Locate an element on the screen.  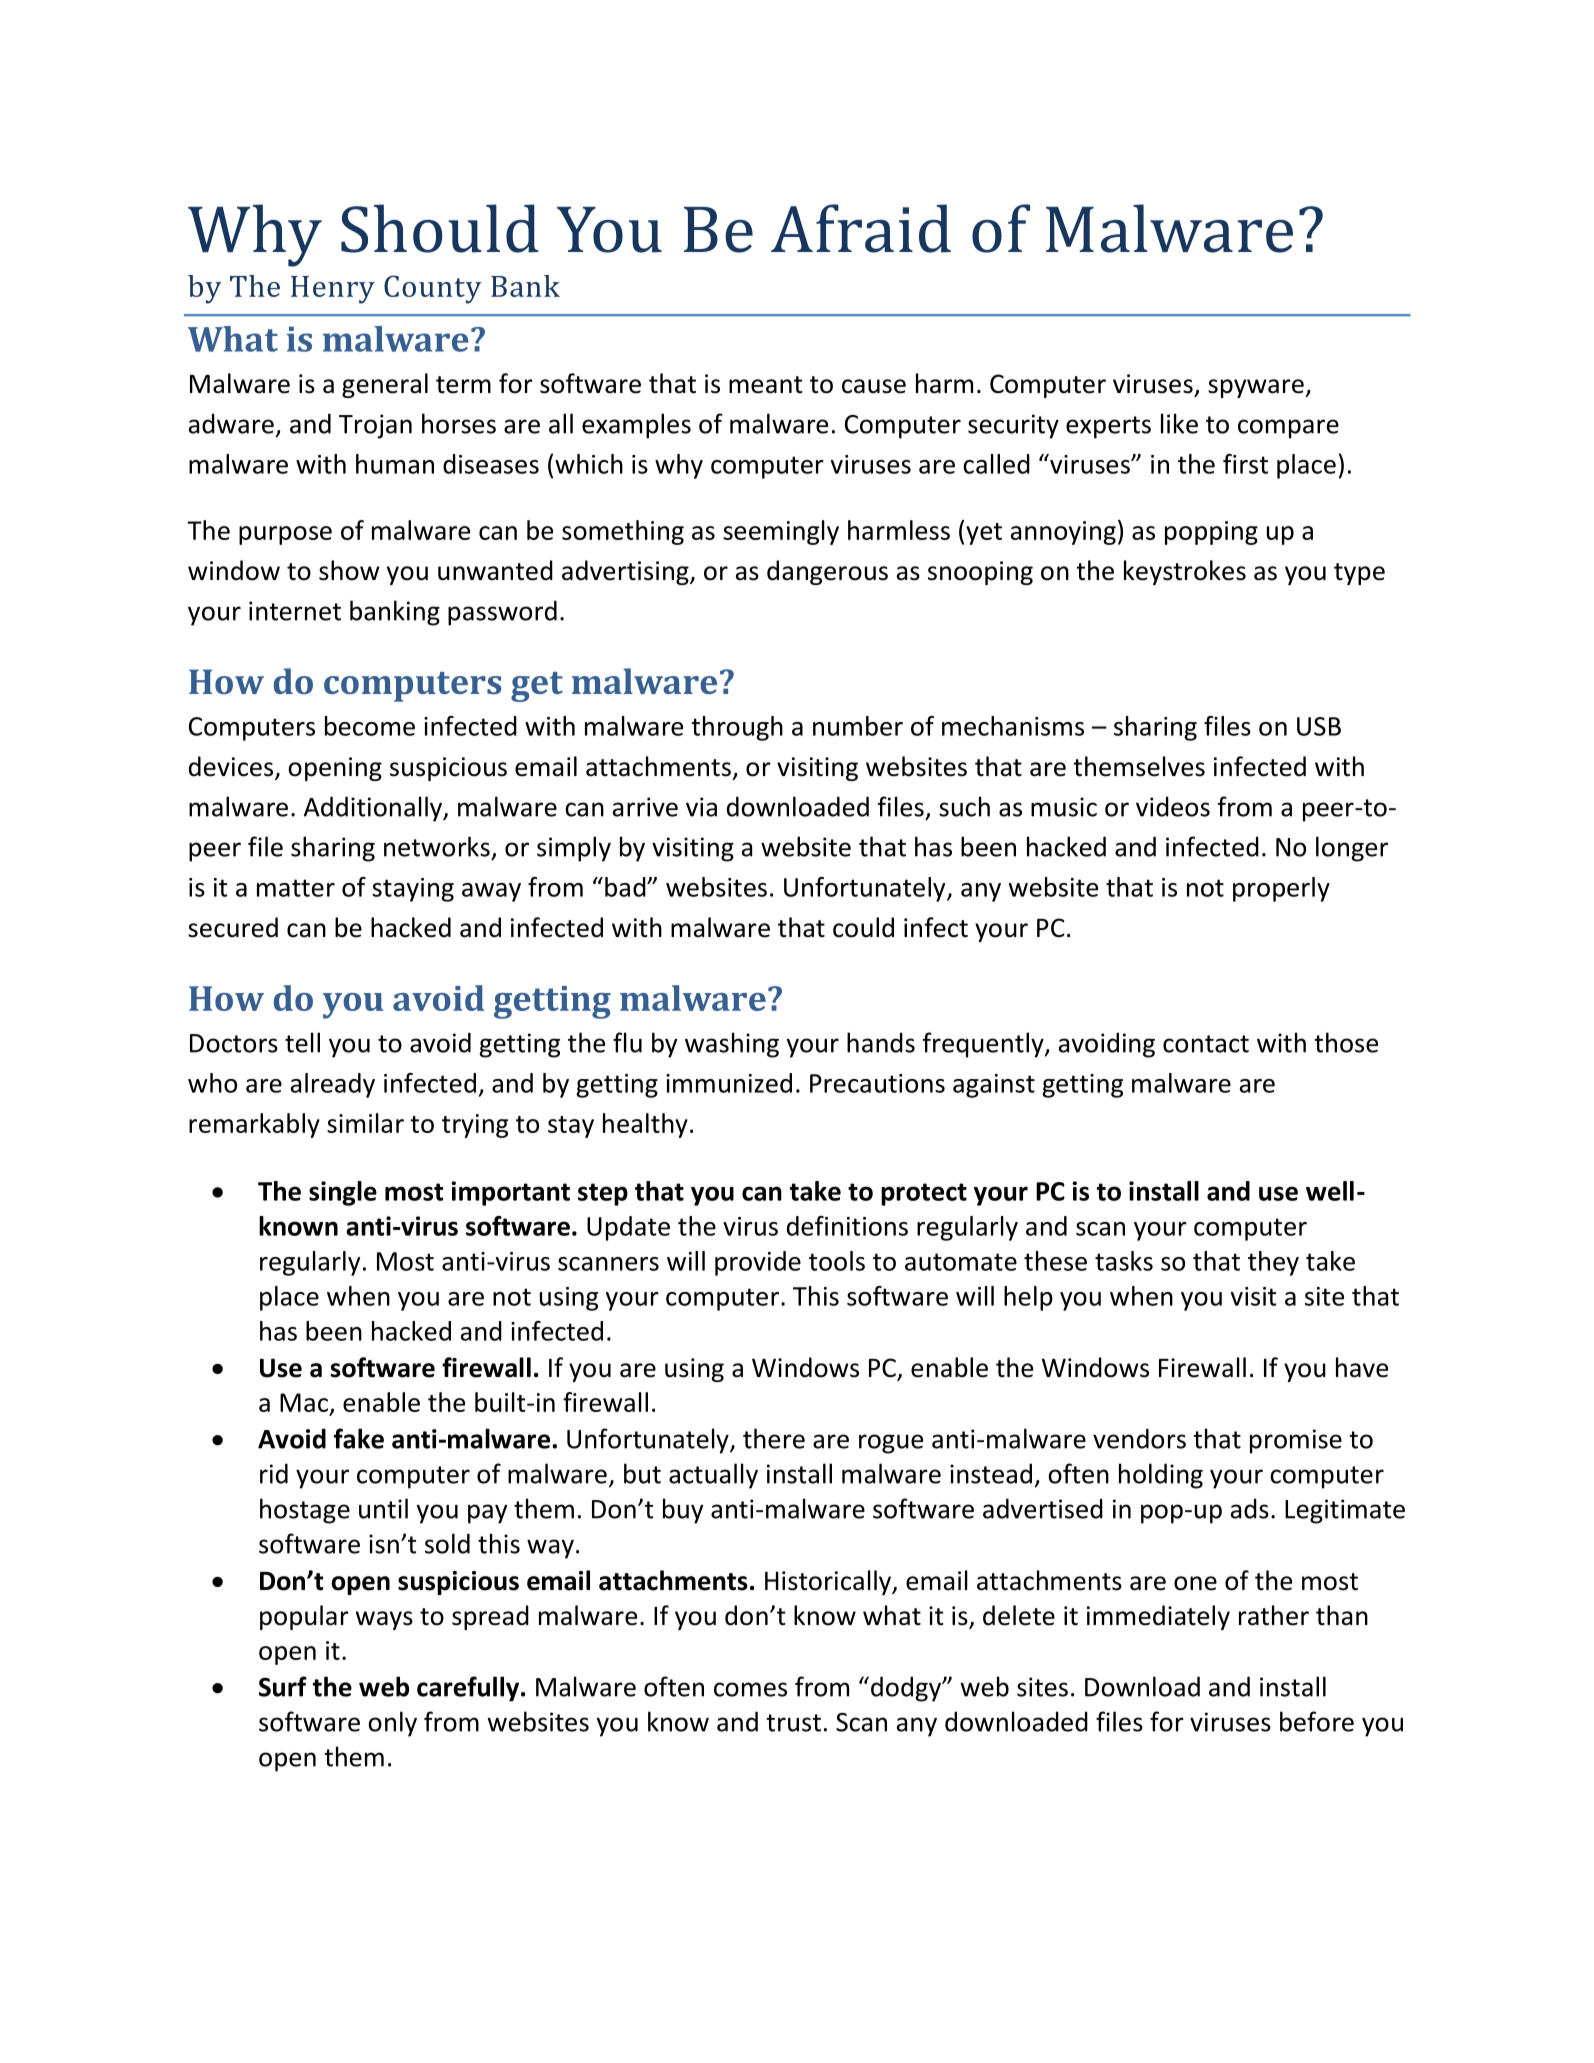
comes is located at coordinates (750, 1689).
